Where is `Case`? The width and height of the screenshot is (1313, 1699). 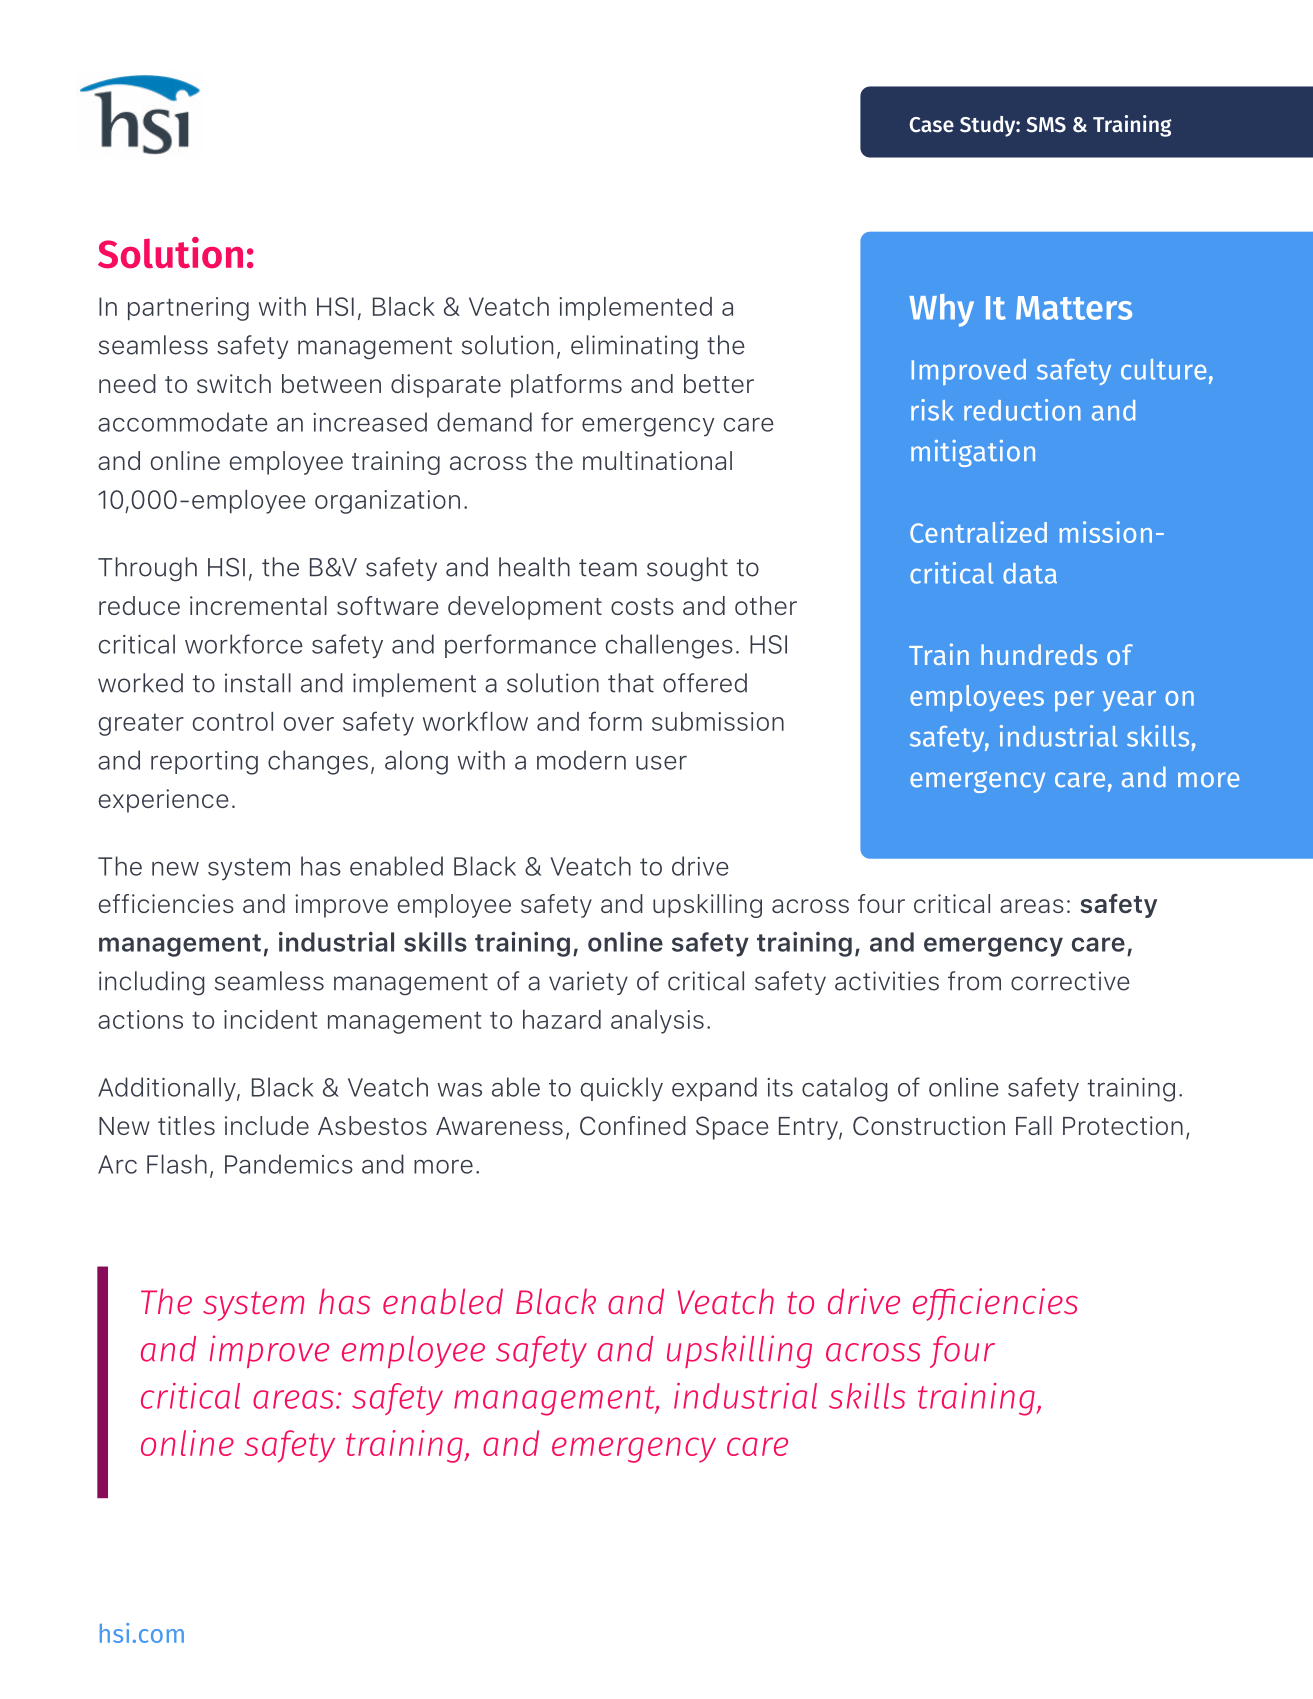 Case is located at coordinates (931, 125).
